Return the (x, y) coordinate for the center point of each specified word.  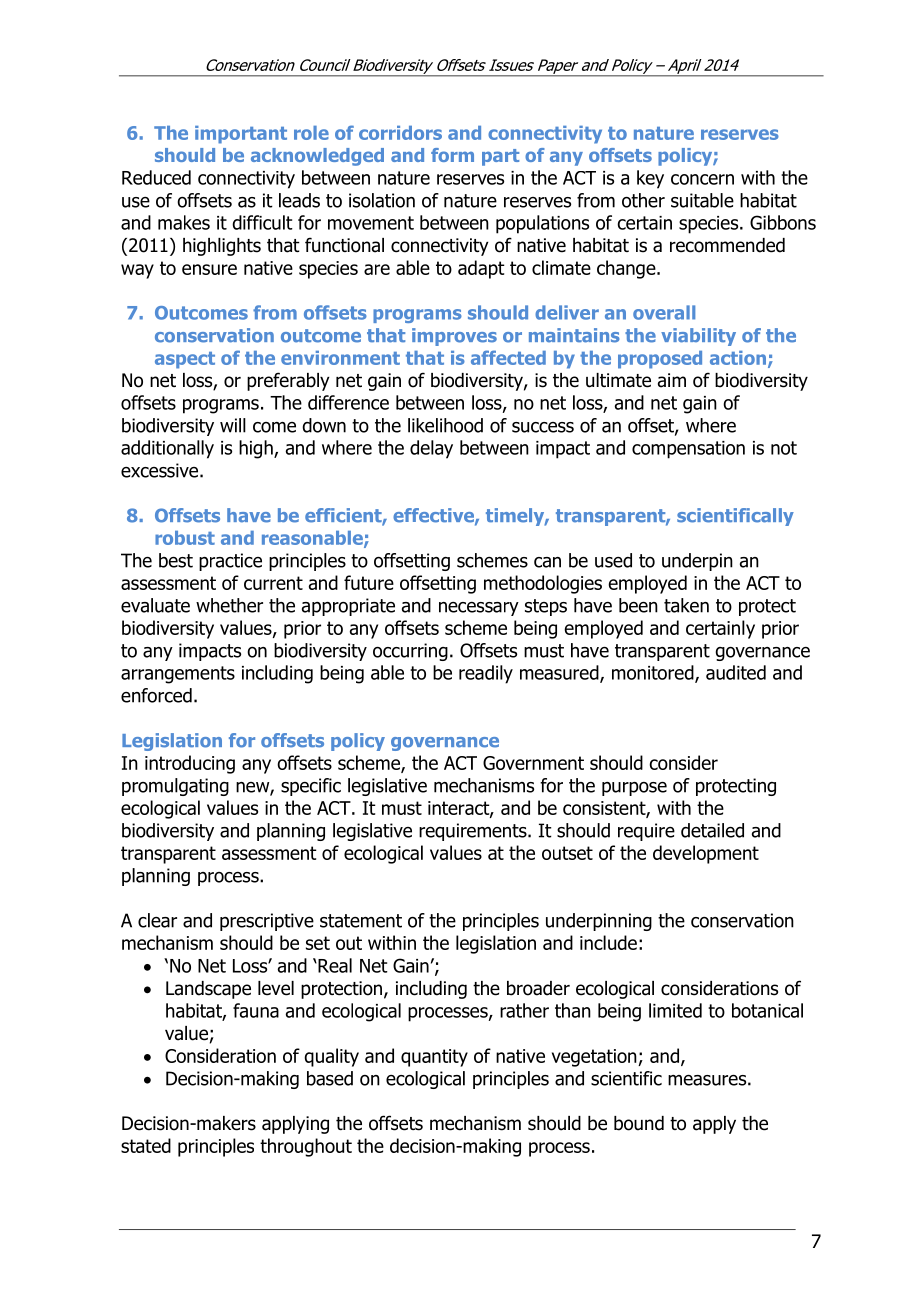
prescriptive (267, 922)
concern (702, 179)
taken (686, 605)
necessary (479, 609)
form (452, 155)
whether (229, 605)
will (233, 425)
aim (672, 380)
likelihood (445, 425)
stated (146, 1145)
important (241, 135)
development (706, 854)
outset (567, 853)
